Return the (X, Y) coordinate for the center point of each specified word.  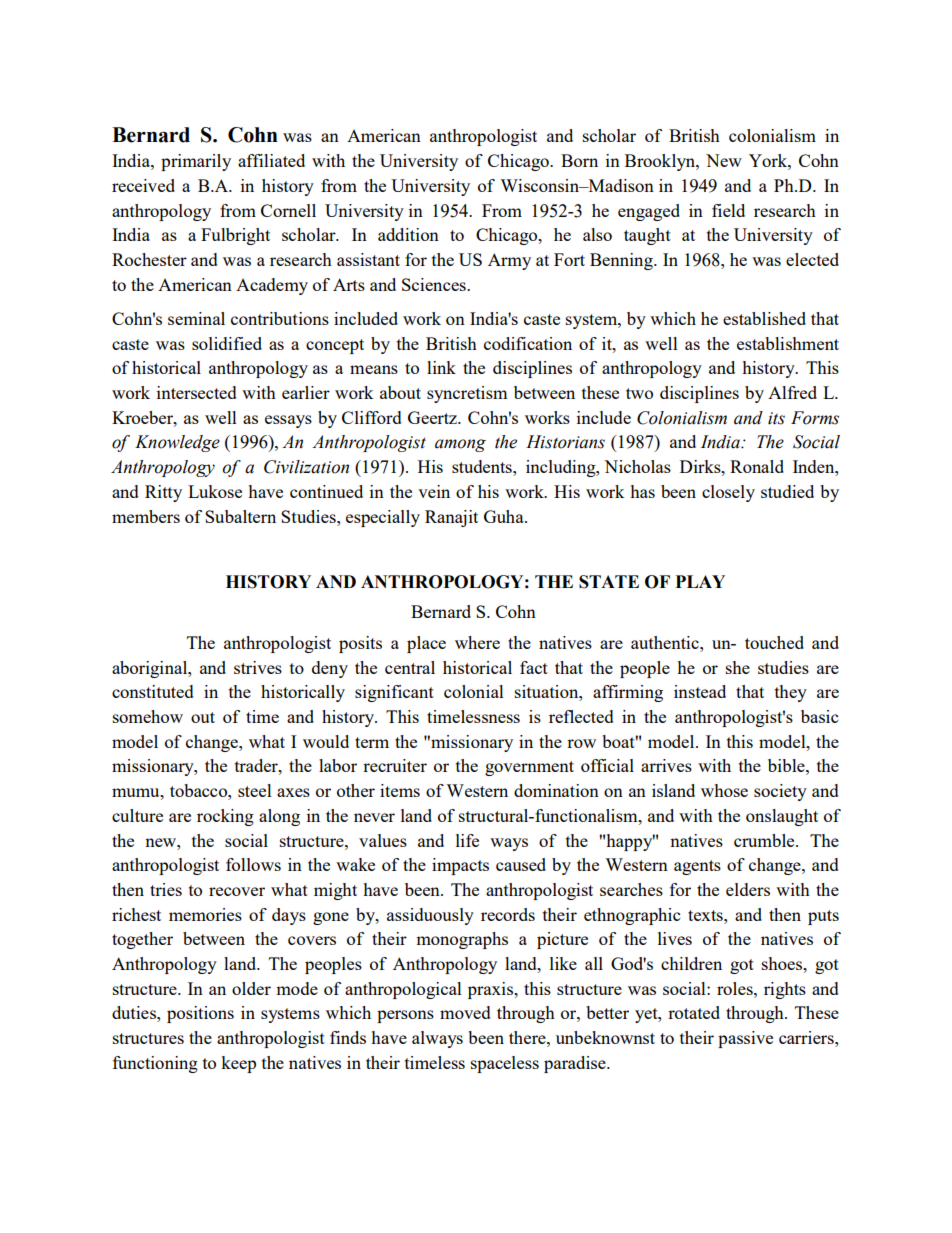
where (477, 642)
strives (258, 667)
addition (408, 234)
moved (465, 1012)
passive (745, 1039)
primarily (196, 162)
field (728, 210)
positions (200, 1014)
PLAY (700, 581)
